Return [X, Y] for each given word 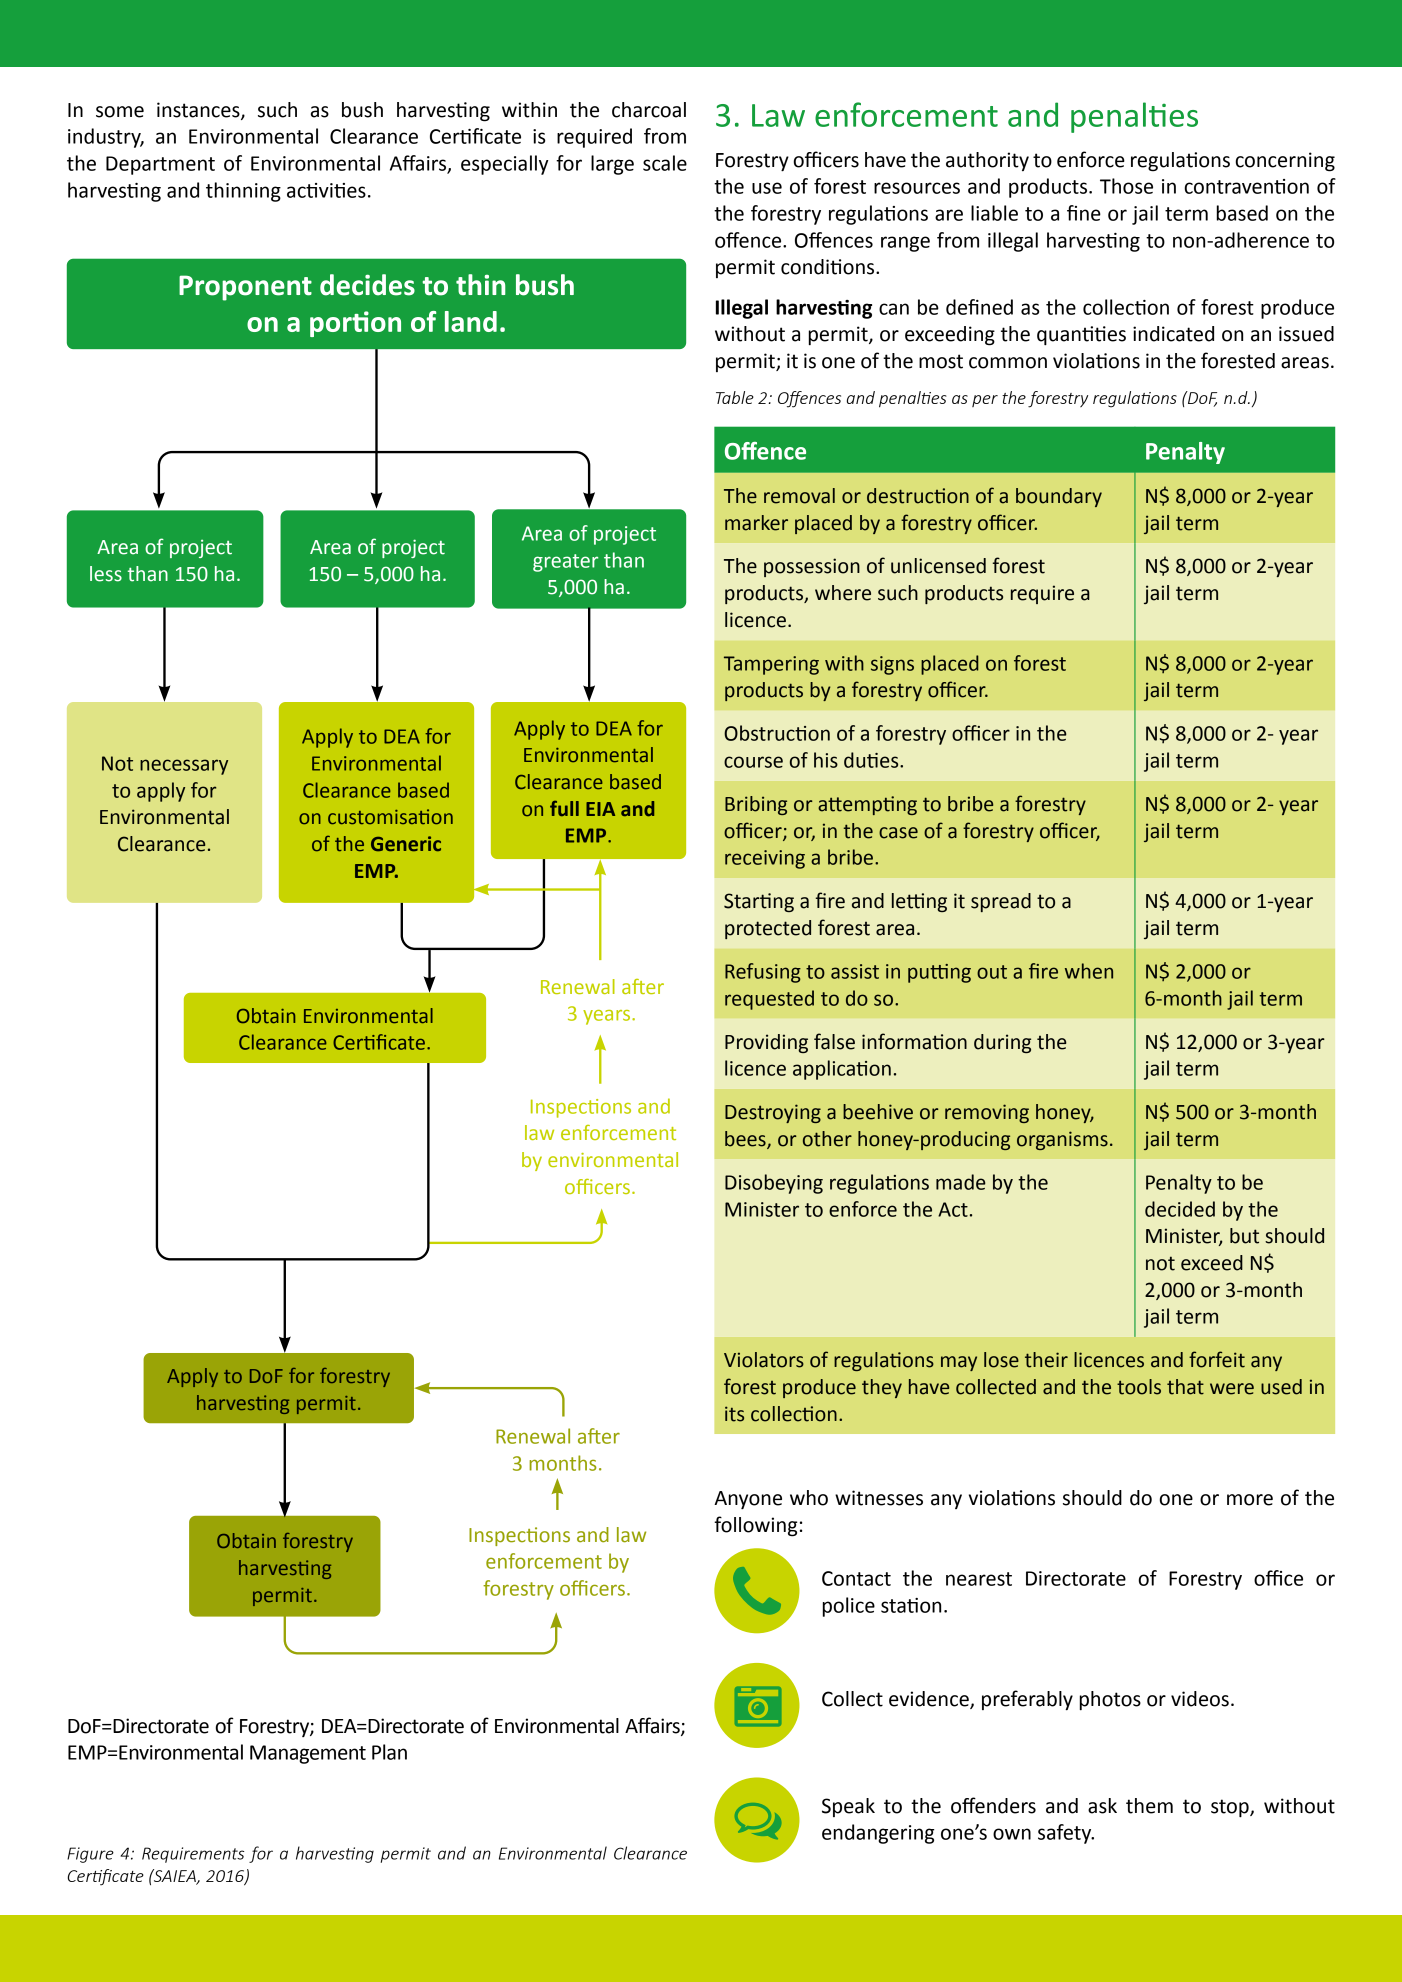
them [1149, 1806]
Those [1126, 186]
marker [756, 523]
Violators [764, 1360]
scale [665, 163]
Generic [406, 844]
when [1089, 971]
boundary [1059, 497]
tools [1139, 1387]
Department [160, 165]
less [106, 574]
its [734, 1414]
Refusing [763, 973]
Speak [848, 1807]
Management [308, 1754]
